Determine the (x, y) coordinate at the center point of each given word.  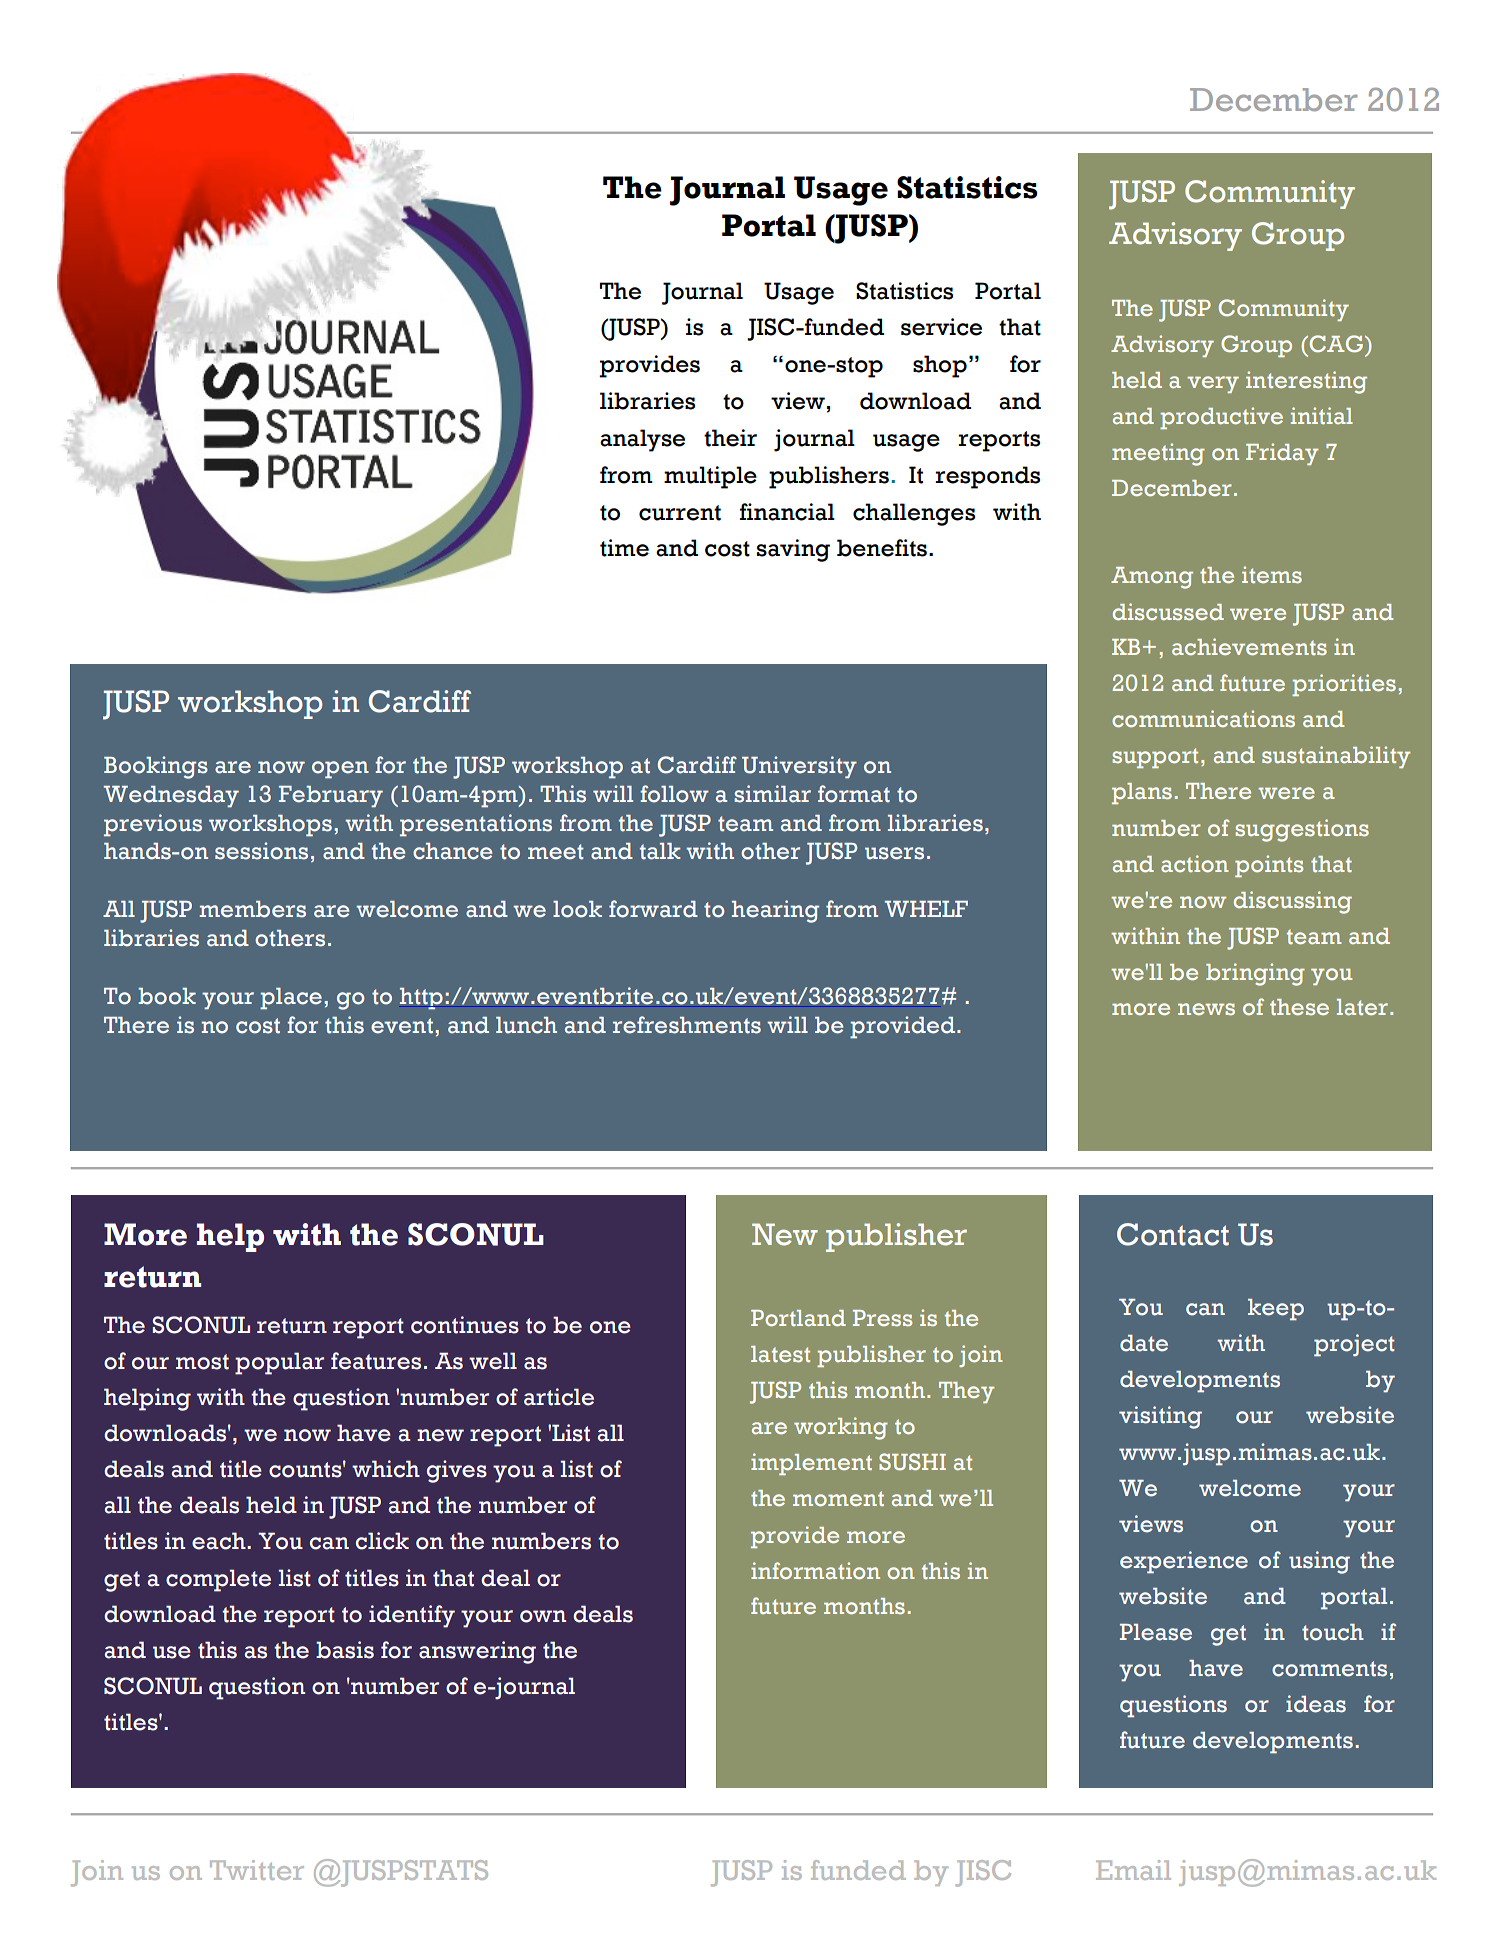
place (291, 999)
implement (811, 1464)
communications (1203, 718)
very (1213, 384)
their (730, 438)
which (386, 1469)
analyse (642, 440)
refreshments (687, 1025)
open (340, 770)
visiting (1160, 1417)
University (799, 767)
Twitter (257, 1870)
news (1206, 1009)
